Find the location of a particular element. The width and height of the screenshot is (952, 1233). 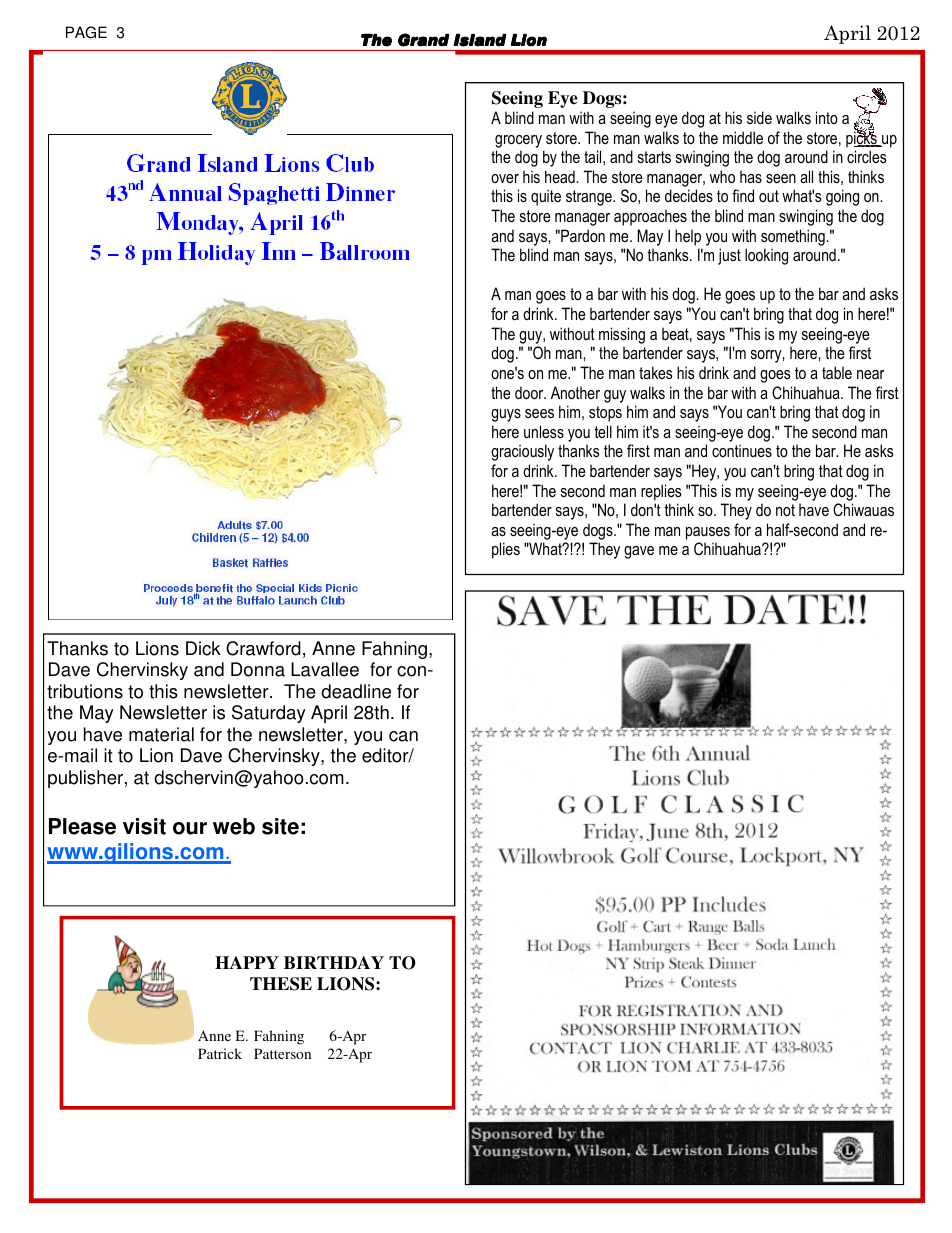

PAGE is located at coordinates (86, 32).
